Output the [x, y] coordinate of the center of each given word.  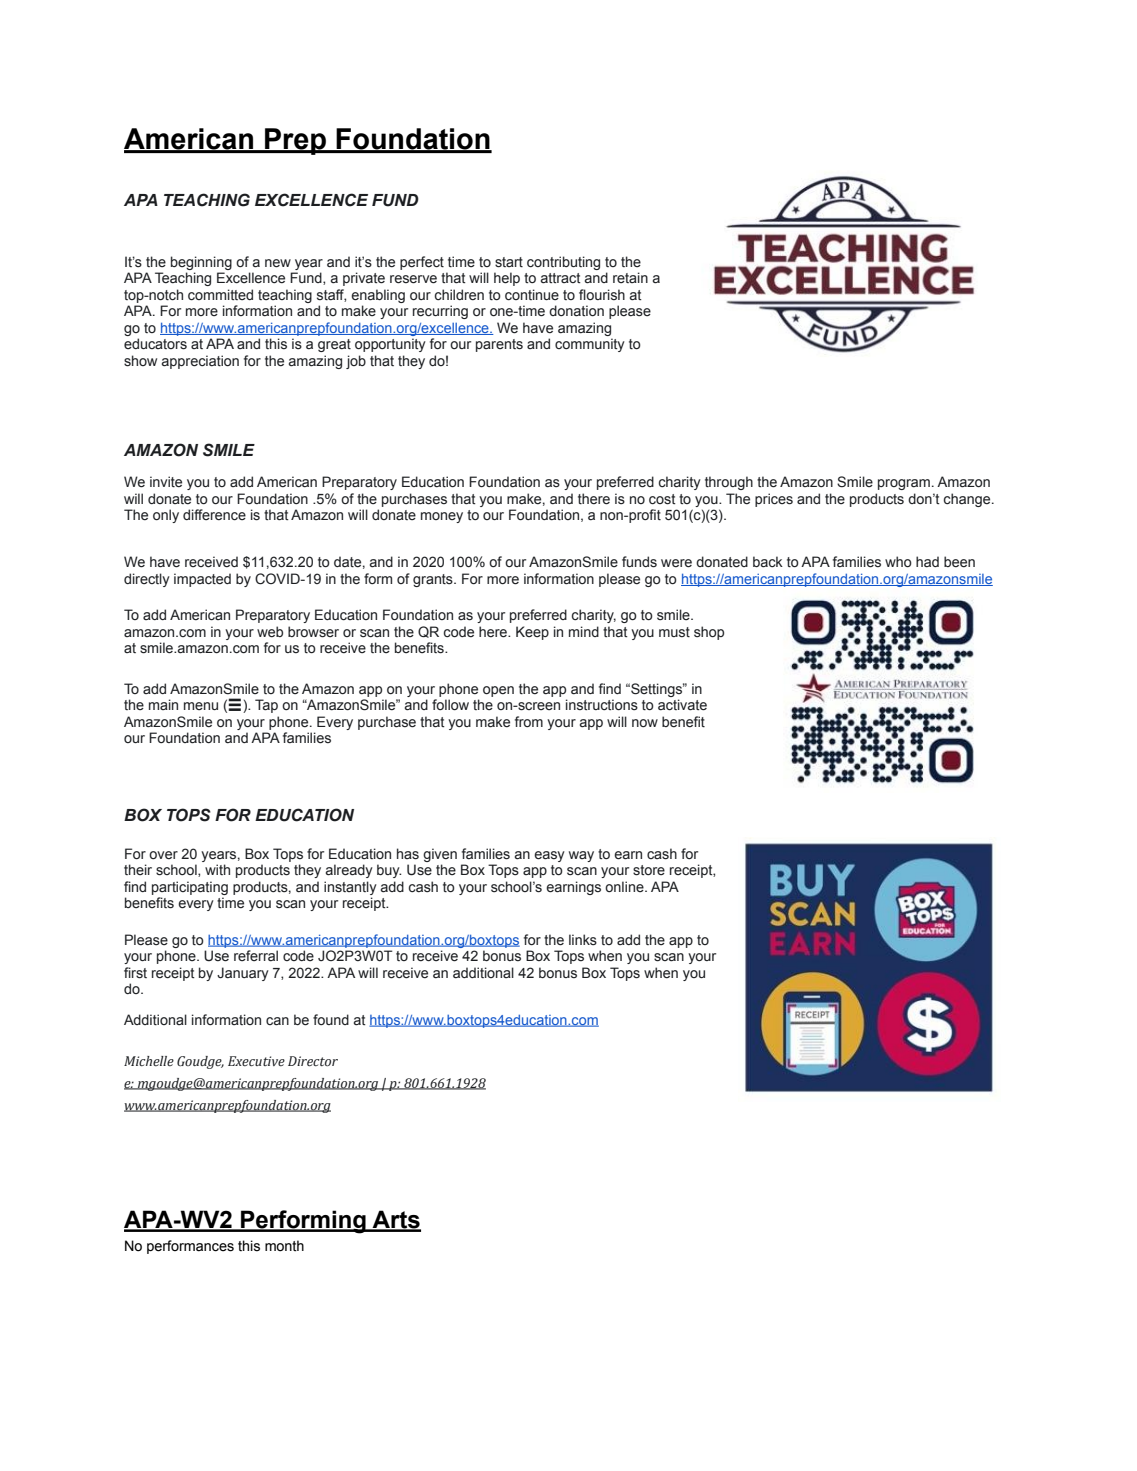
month [284, 1246]
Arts [395, 1220]
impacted [202, 580]
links [583, 940]
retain [630, 277]
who [898, 561]
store [649, 870]
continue [532, 295]
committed [220, 295]
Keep [532, 633]
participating [190, 888]
